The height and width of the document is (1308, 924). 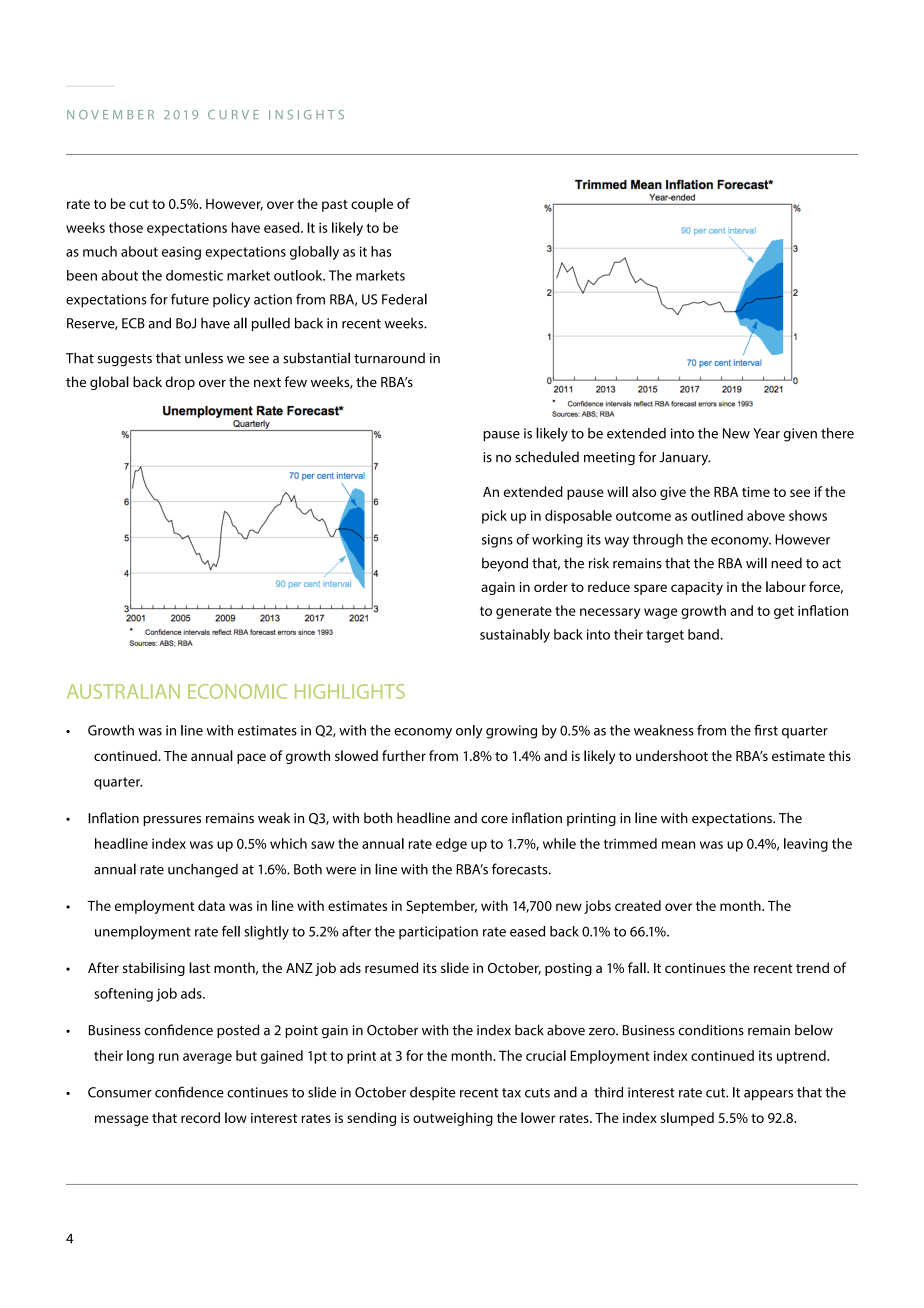 What do you see at coordinates (704, 634) in the document?
I see `band` at bounding box center [704, 634].
